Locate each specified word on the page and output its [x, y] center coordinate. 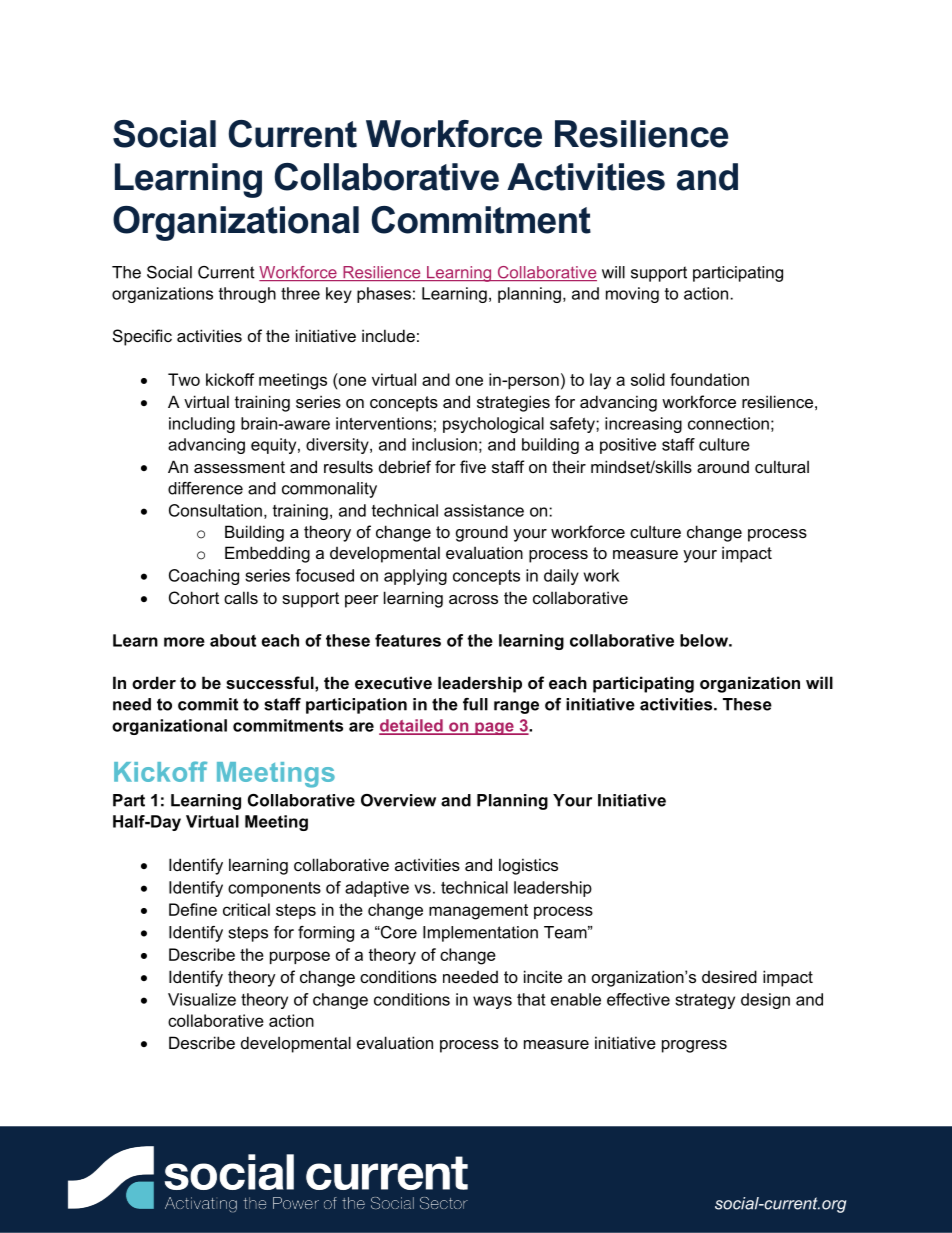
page [494, 728]
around [723, 467]
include [388, 335]
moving [632, 295]
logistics [528, 866]
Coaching [204, 577]
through [247, 295]
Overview [398, 800]
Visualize [202, 999]
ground [482, 533]
